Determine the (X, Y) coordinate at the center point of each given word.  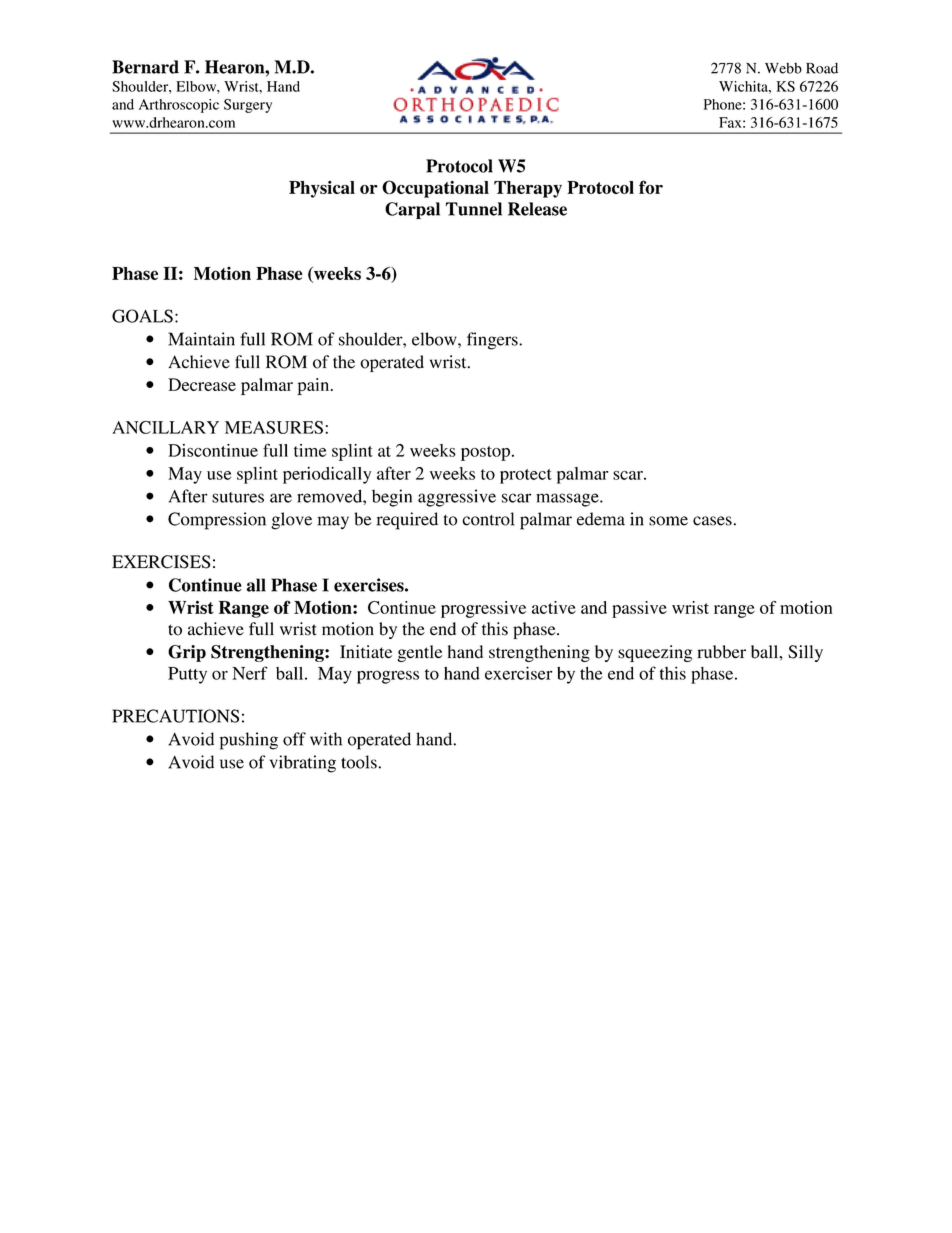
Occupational (435, 189)
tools (360, 762)
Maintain (201, 339)
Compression (217, 521)
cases (712, 521)
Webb (783, 68)
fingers (493, 341)
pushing (249, 741)
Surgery (248, 106)
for (651, 187)
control (488, 519)
